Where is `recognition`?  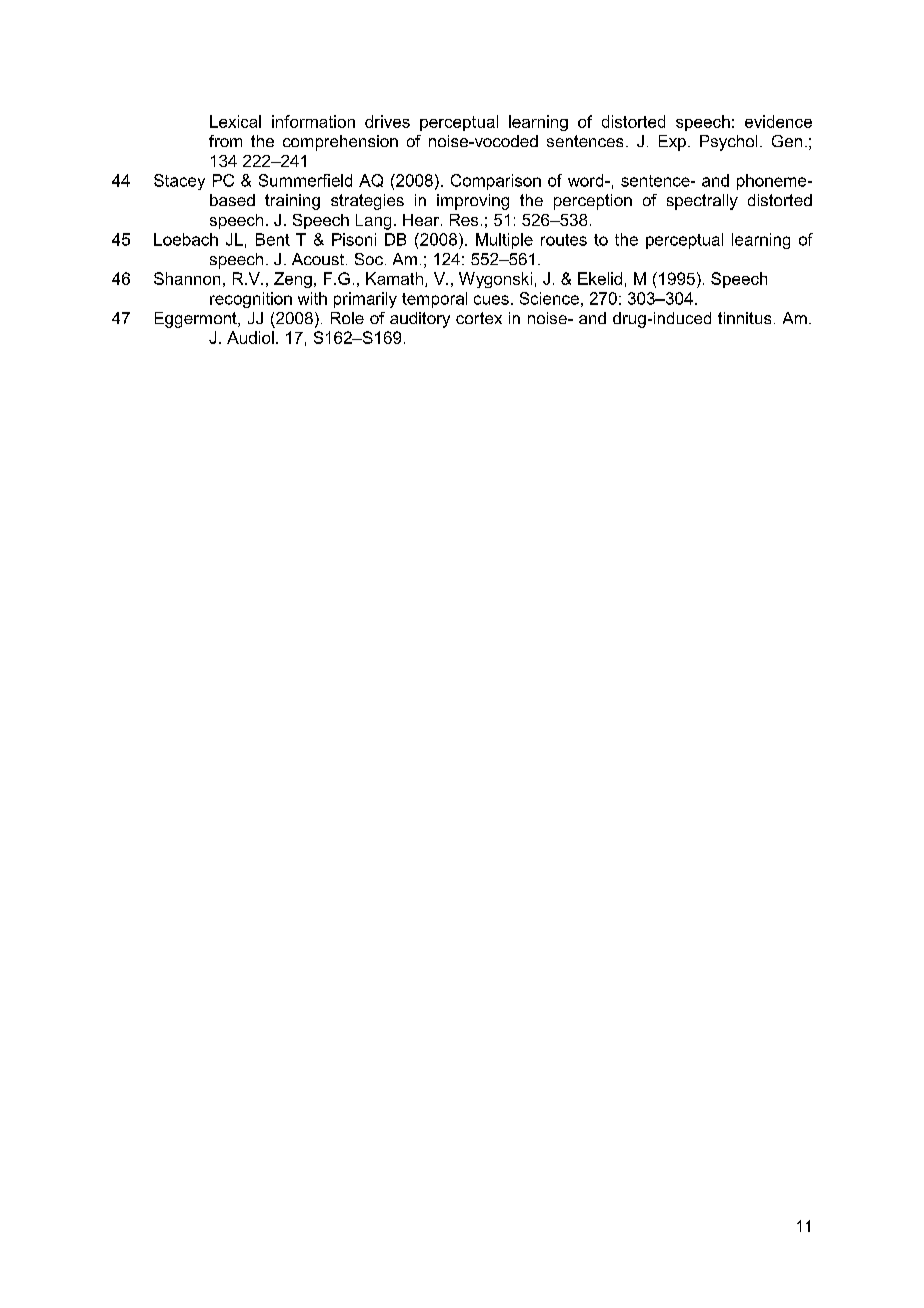 recognition is located at coordinates (251, 300).
